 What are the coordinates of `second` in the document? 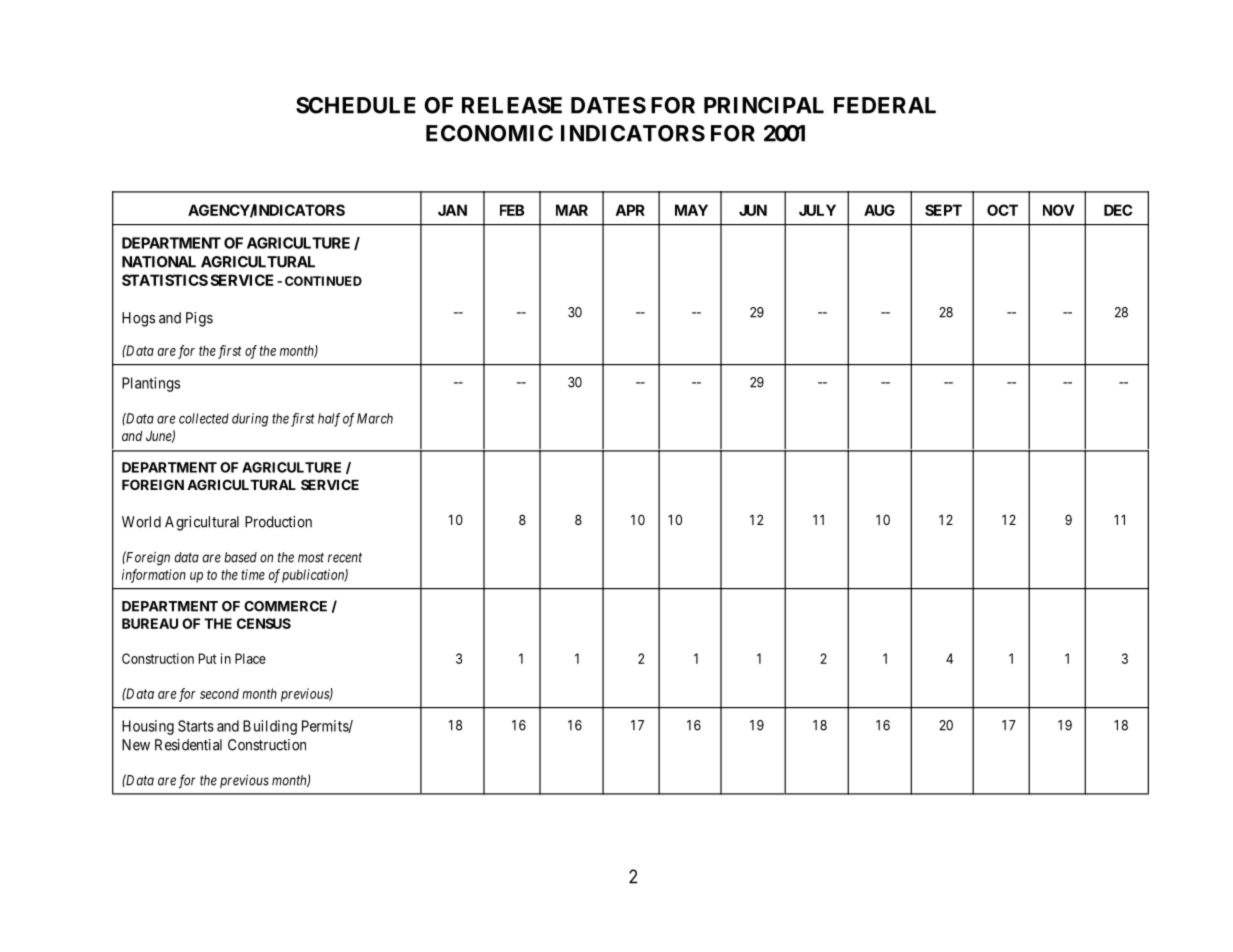 It's located at (219, 693).
